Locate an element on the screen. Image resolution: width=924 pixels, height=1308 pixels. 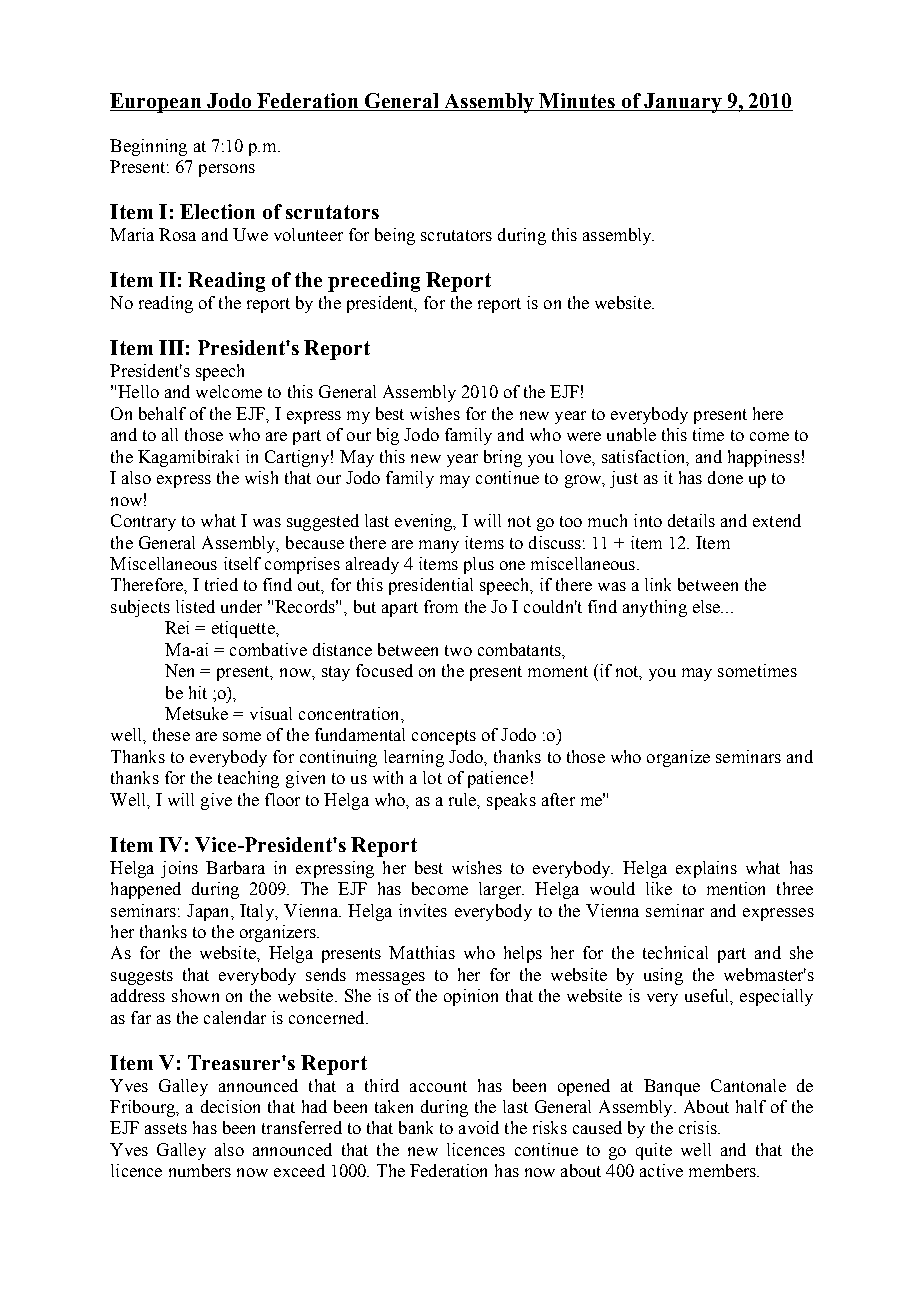
numbers is located at coordinates (200, 1170).
